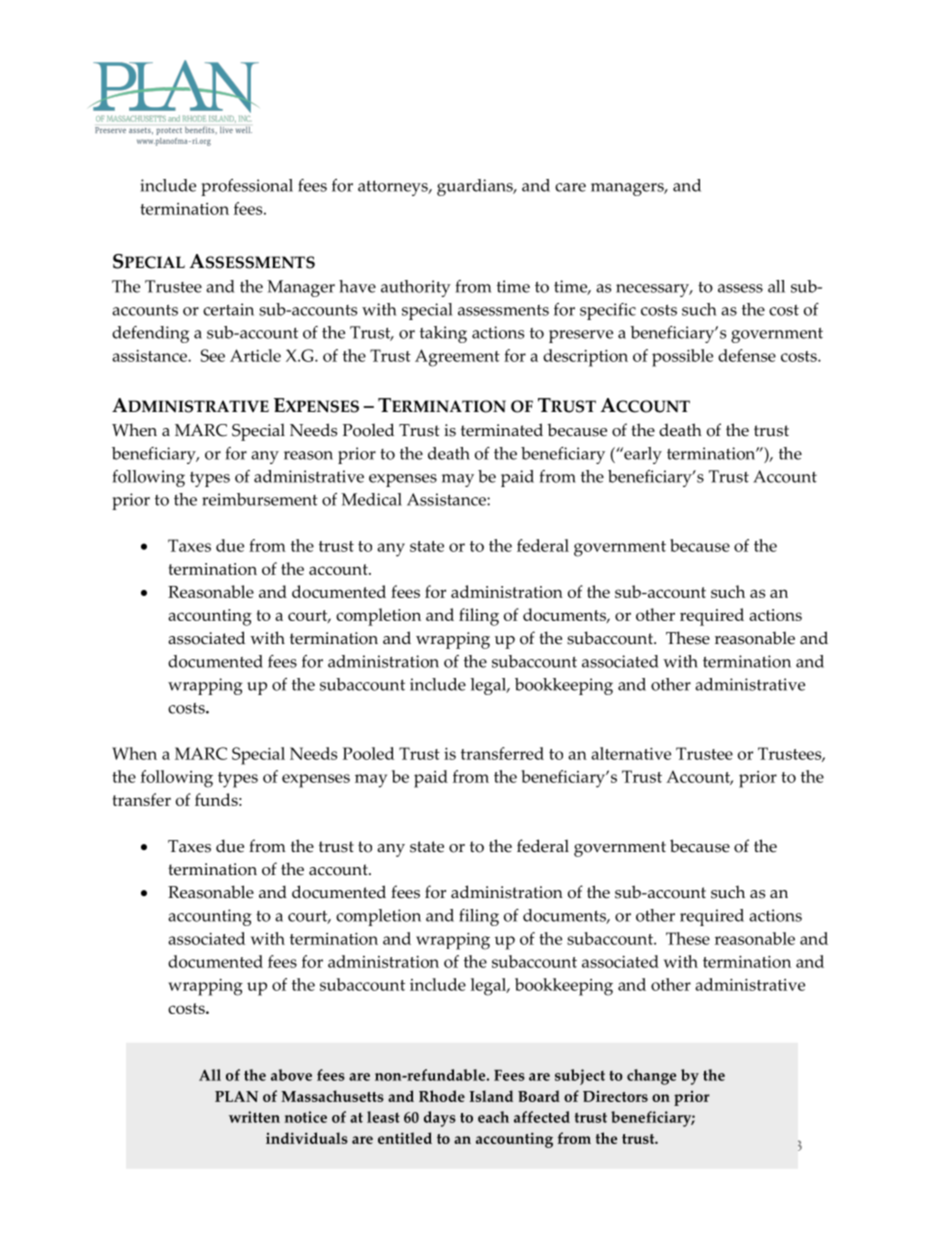 This screenshot has width=952, height=1233. What do you see at coordinates (476, 187) in the screenshot?
I see `guardians` at bounding box center [476, 187].
